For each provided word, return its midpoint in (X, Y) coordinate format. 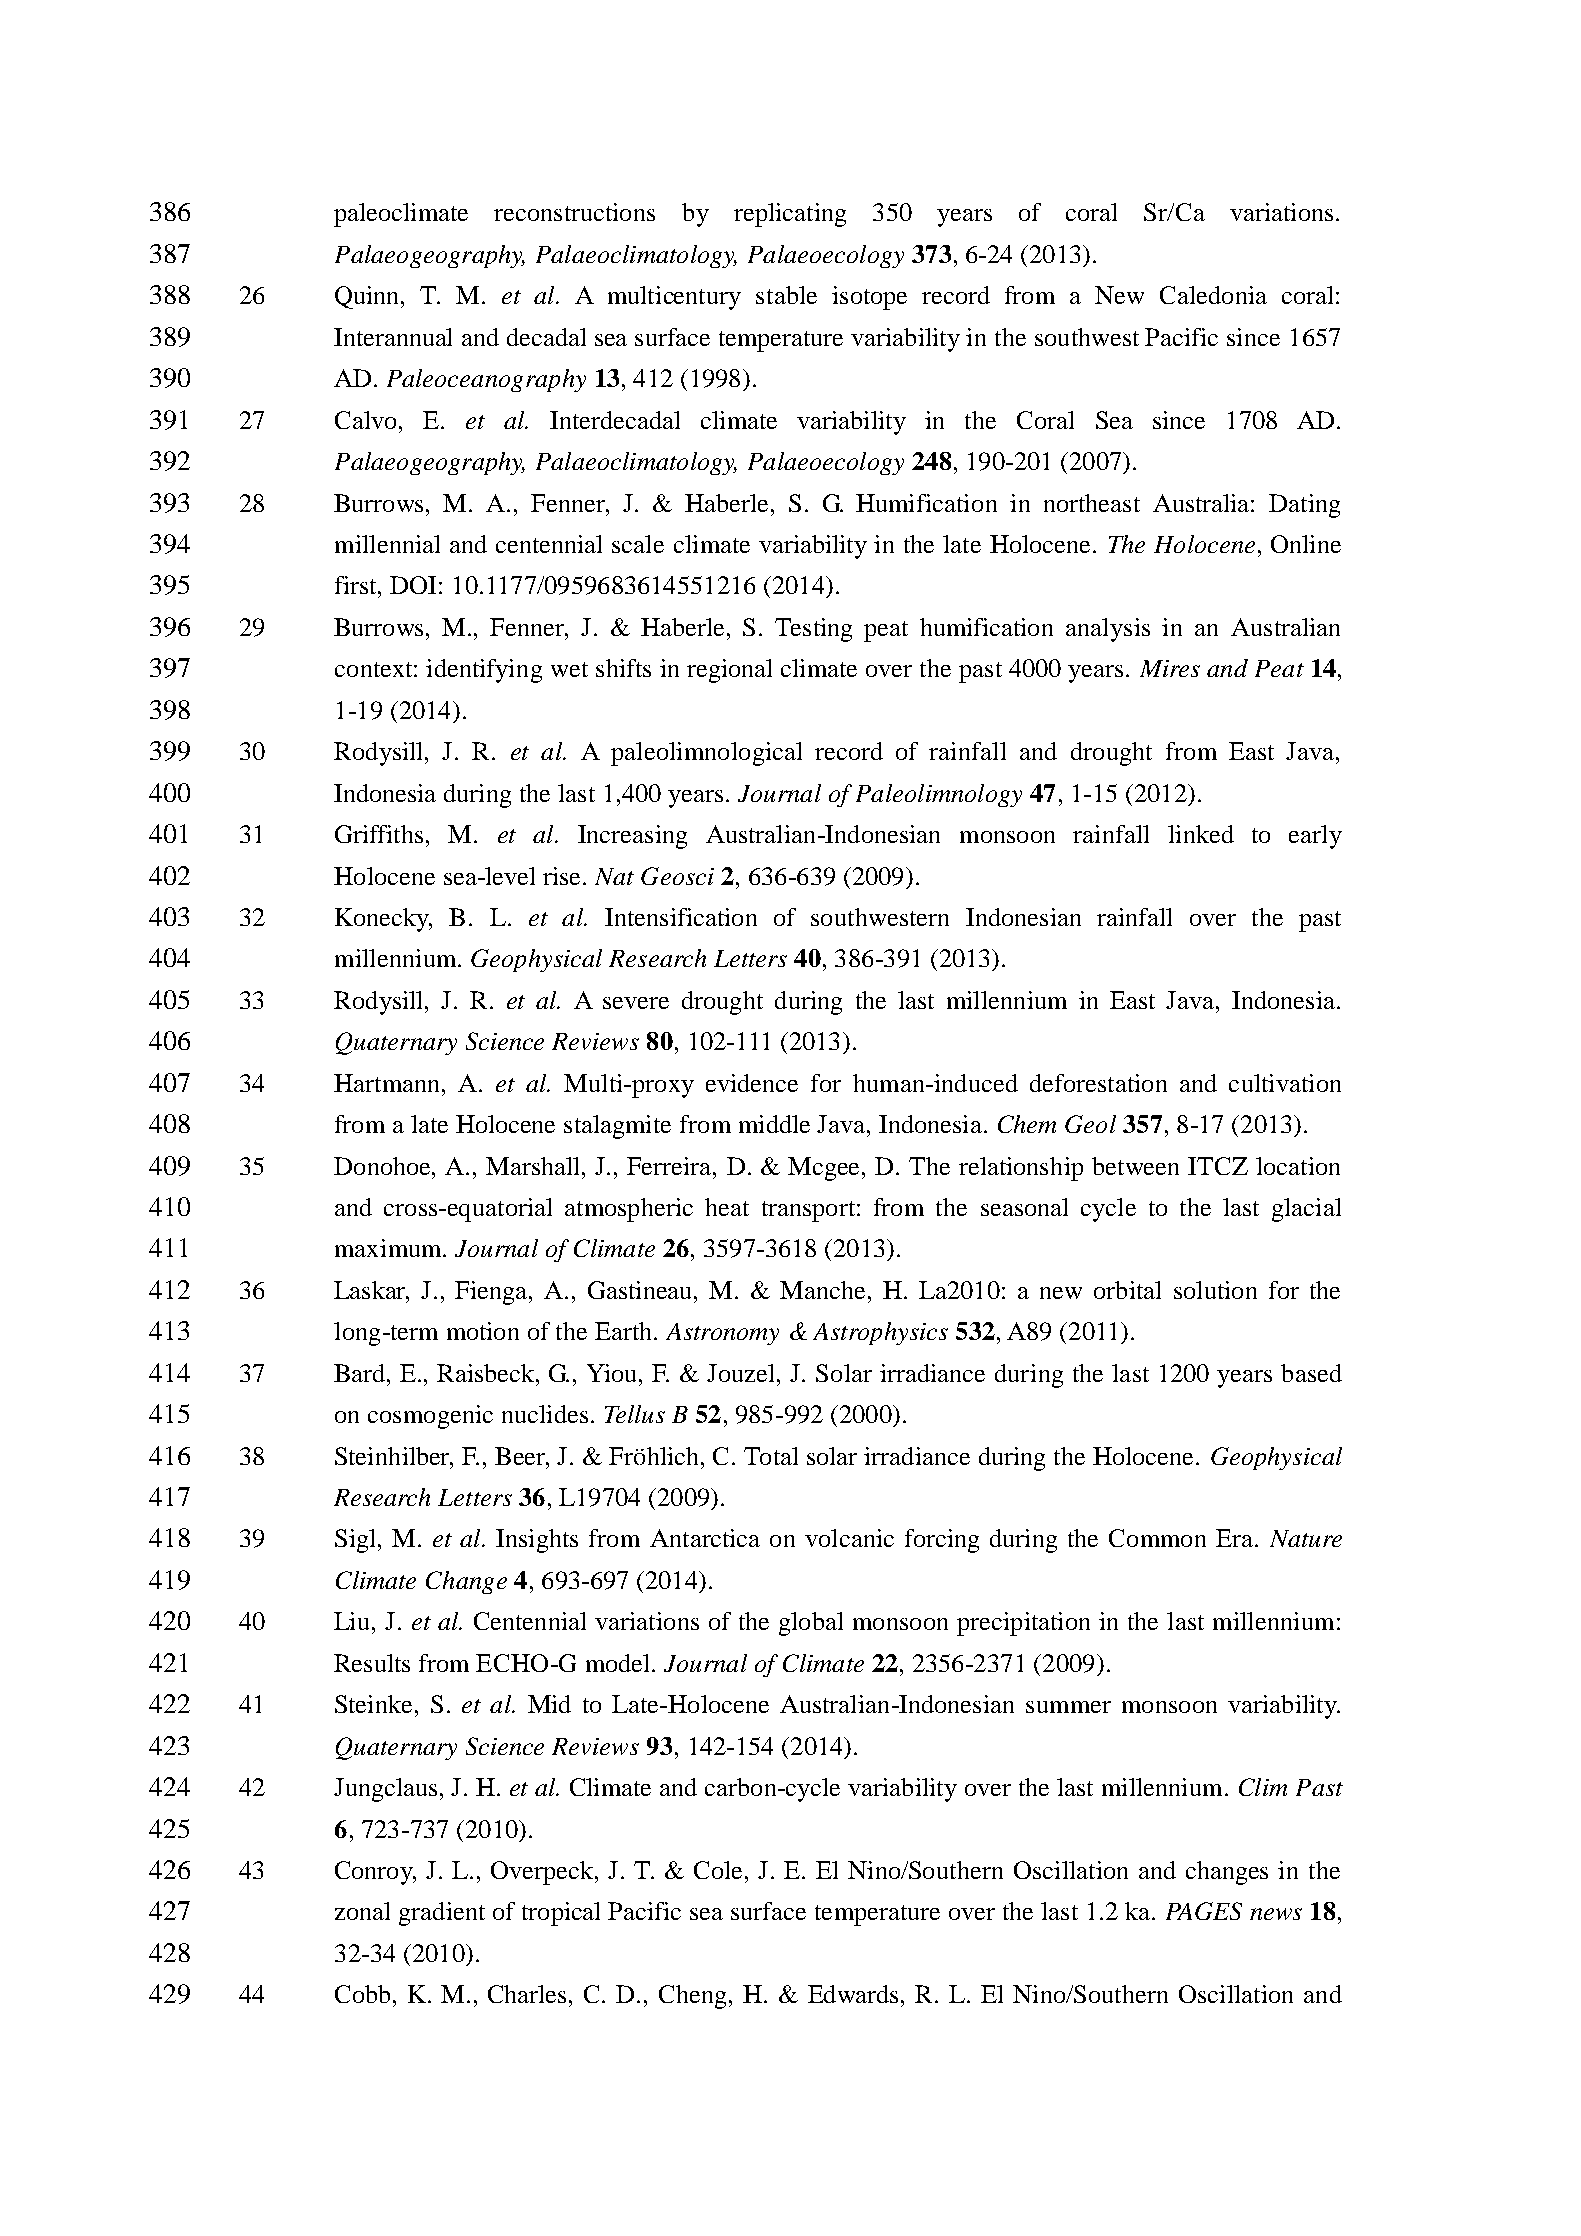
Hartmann (386, 1083)
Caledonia (1213, 295)
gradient (442, 1914)
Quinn (369, 297)
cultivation (1285, 1083)
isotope (869, 298)
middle (774, 1124)
